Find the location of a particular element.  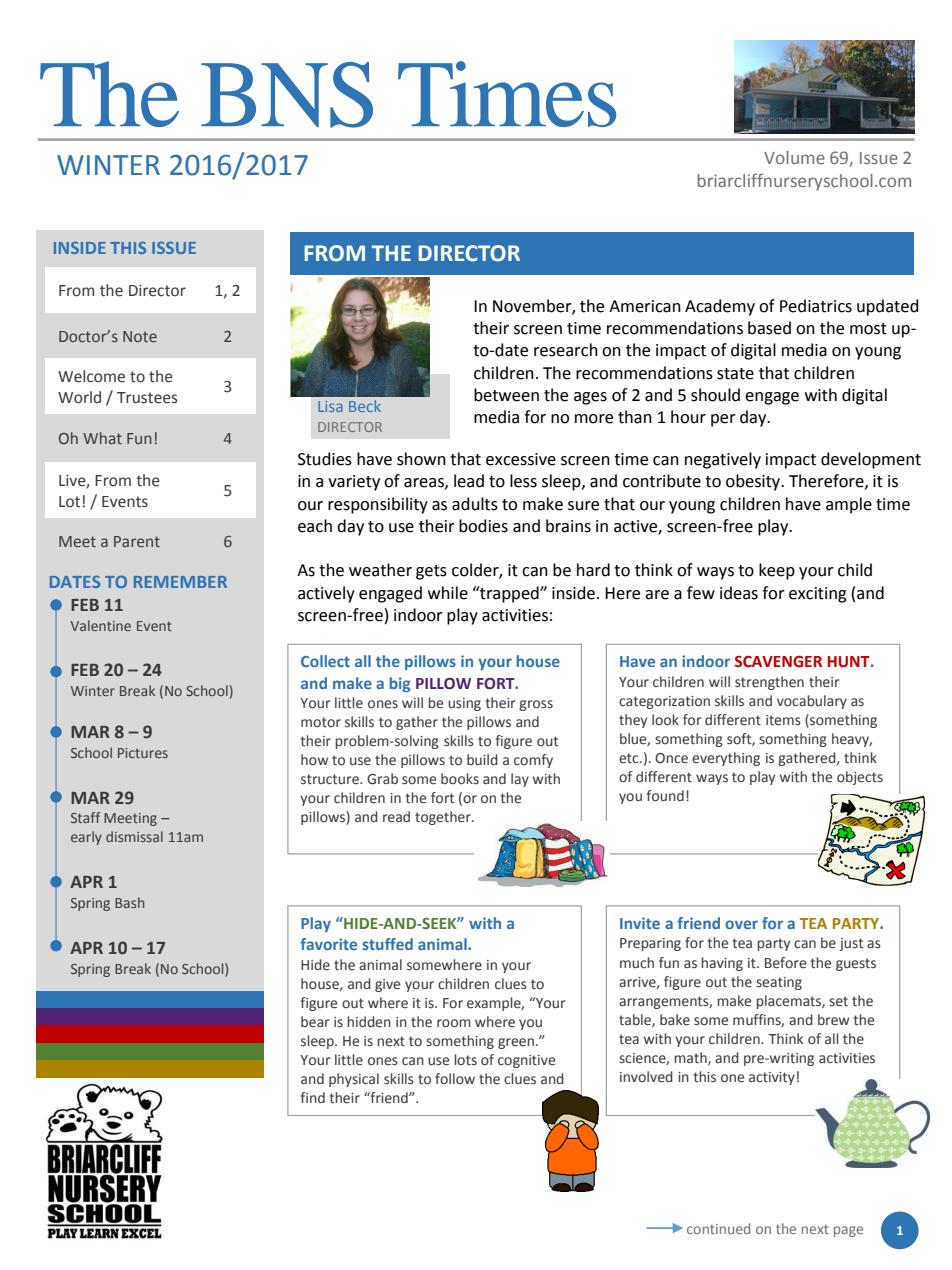

Valentine is located at coordinates (100, 625).
